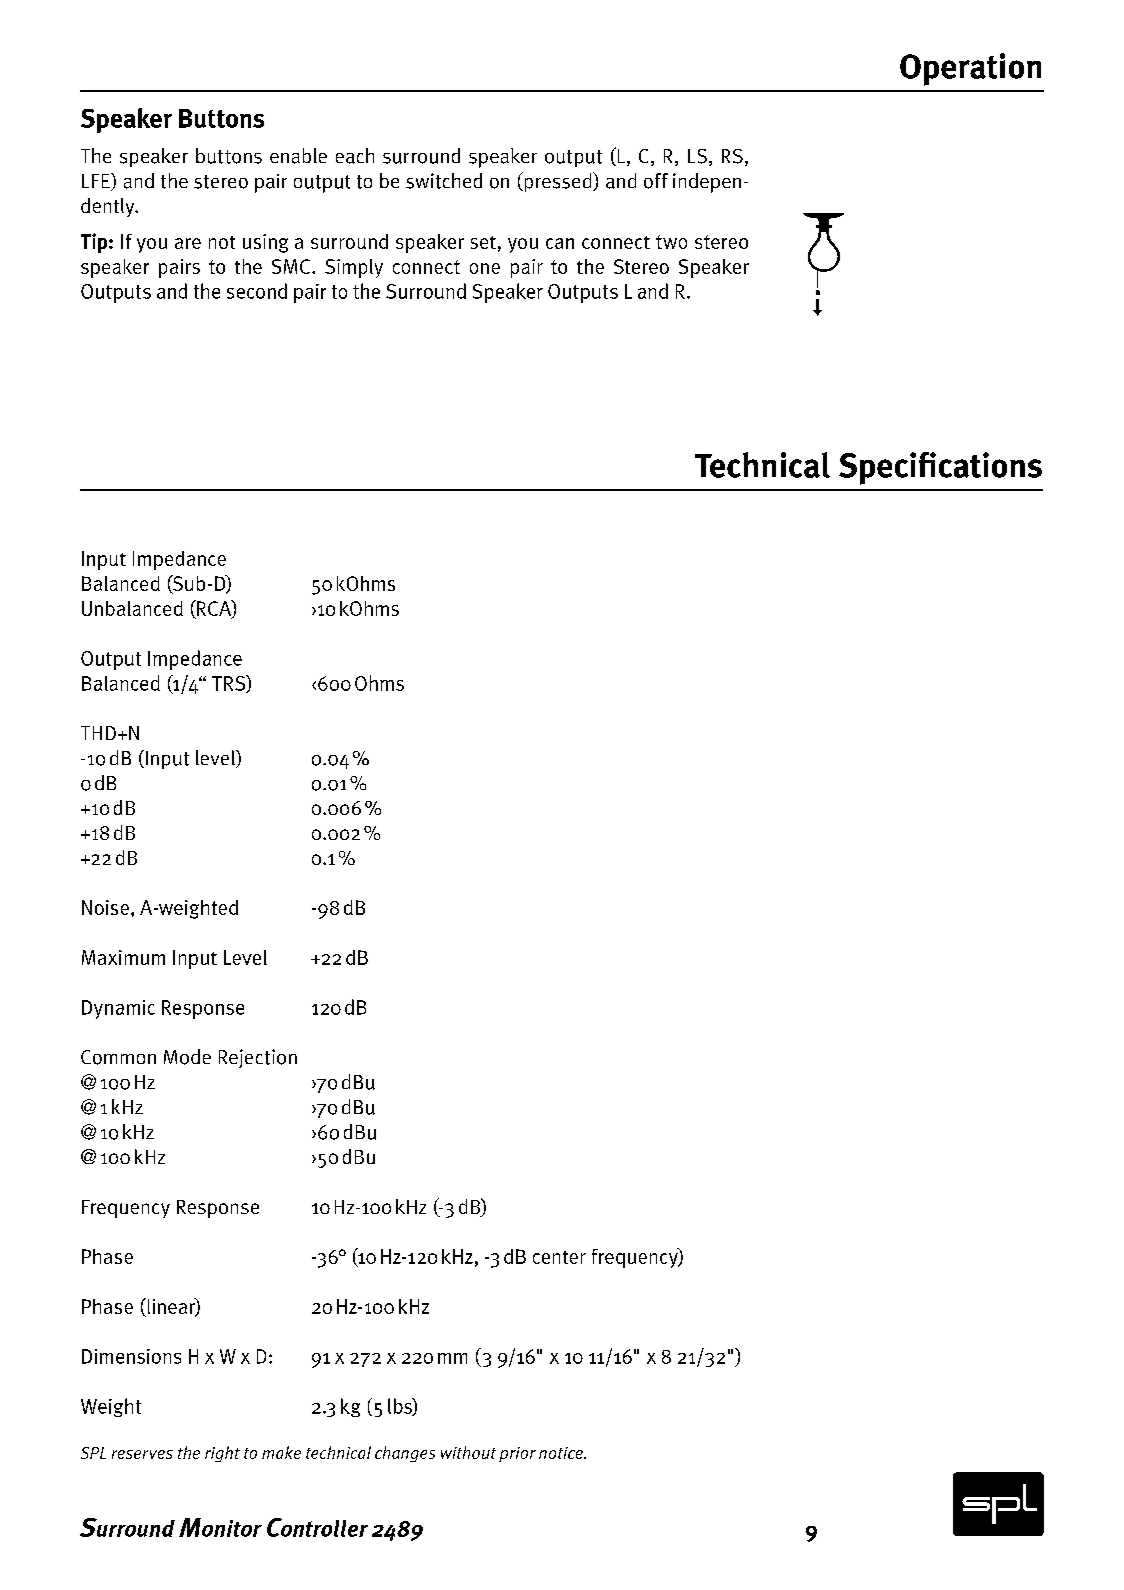  I want to click on pressed, so click(558, 182).
